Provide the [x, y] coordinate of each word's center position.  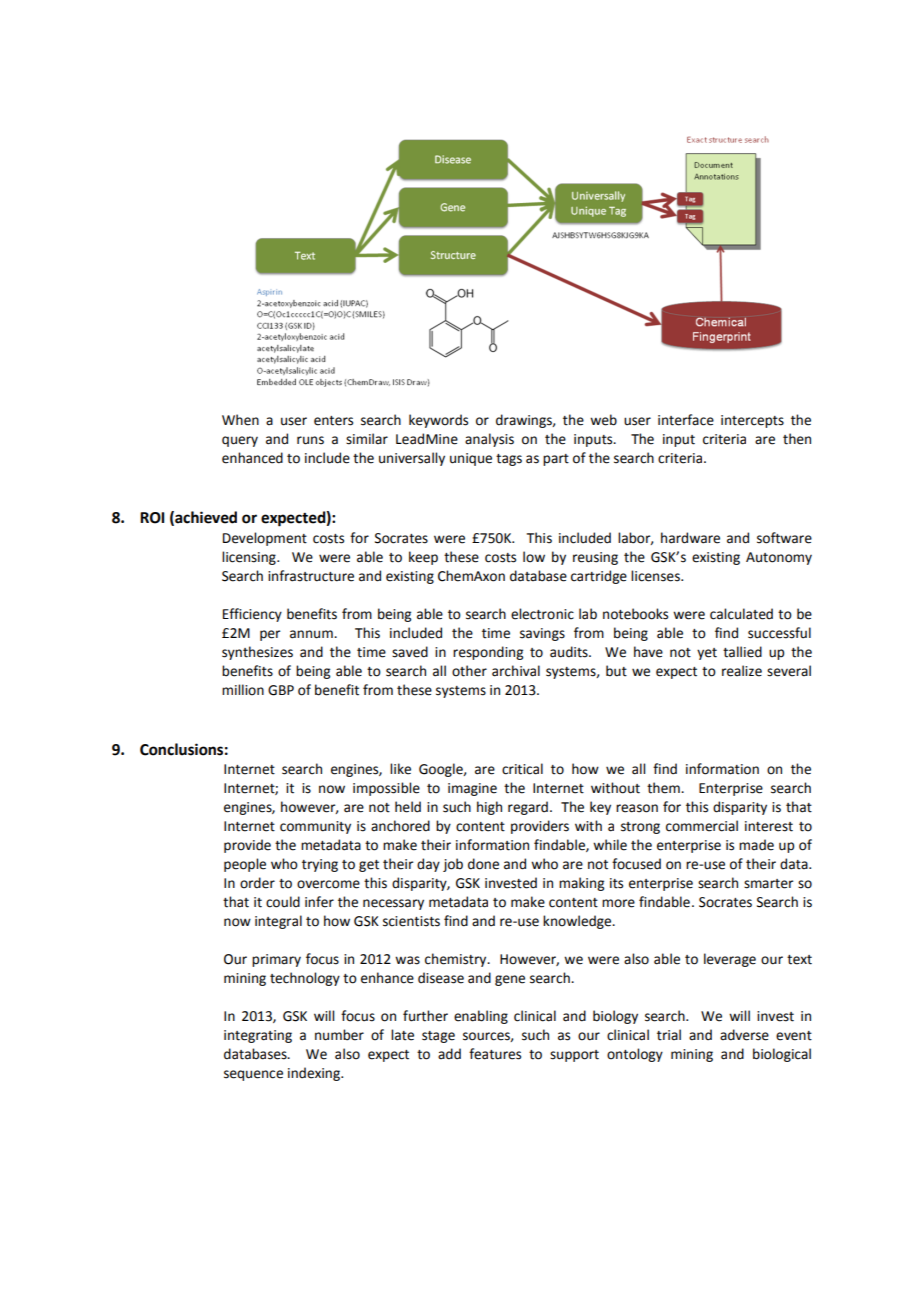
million [243, 690]
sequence [253, 1075]
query [240, 441]
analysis [489, 440]
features [495, 1054]
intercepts [752, 421]
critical [522, 769]
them [664, 788]
